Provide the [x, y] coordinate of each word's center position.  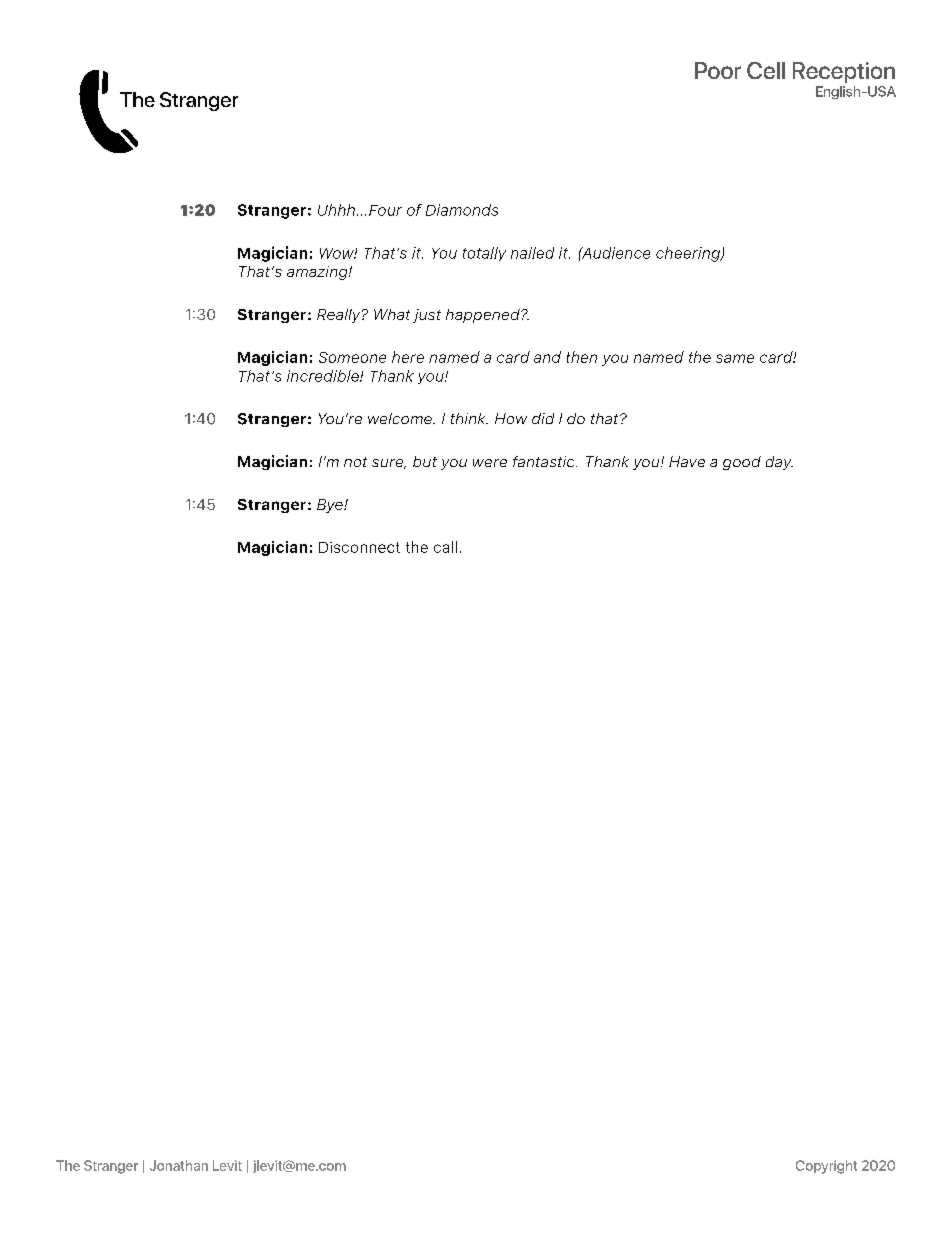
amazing [318, 273]
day [779, 463]
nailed [532, 253]
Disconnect [359, 547]
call [445, 547]
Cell [766, 70]
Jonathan [179, 1165]
